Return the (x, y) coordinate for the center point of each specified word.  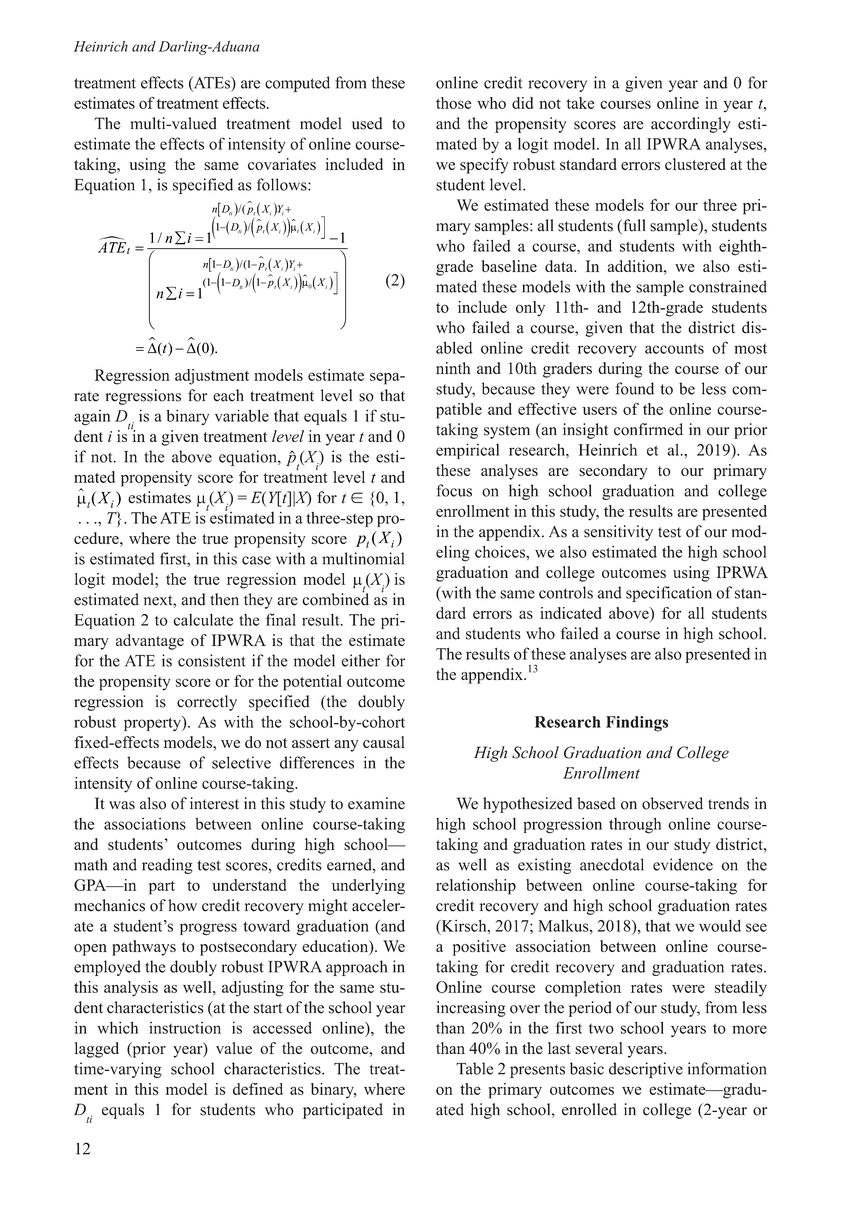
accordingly (691, 125)
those (453, 103)
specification (669, 594)
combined (335, 598)
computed (297, 84)
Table (474, 1068)
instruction (185, 1028)
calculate (203, 619)
